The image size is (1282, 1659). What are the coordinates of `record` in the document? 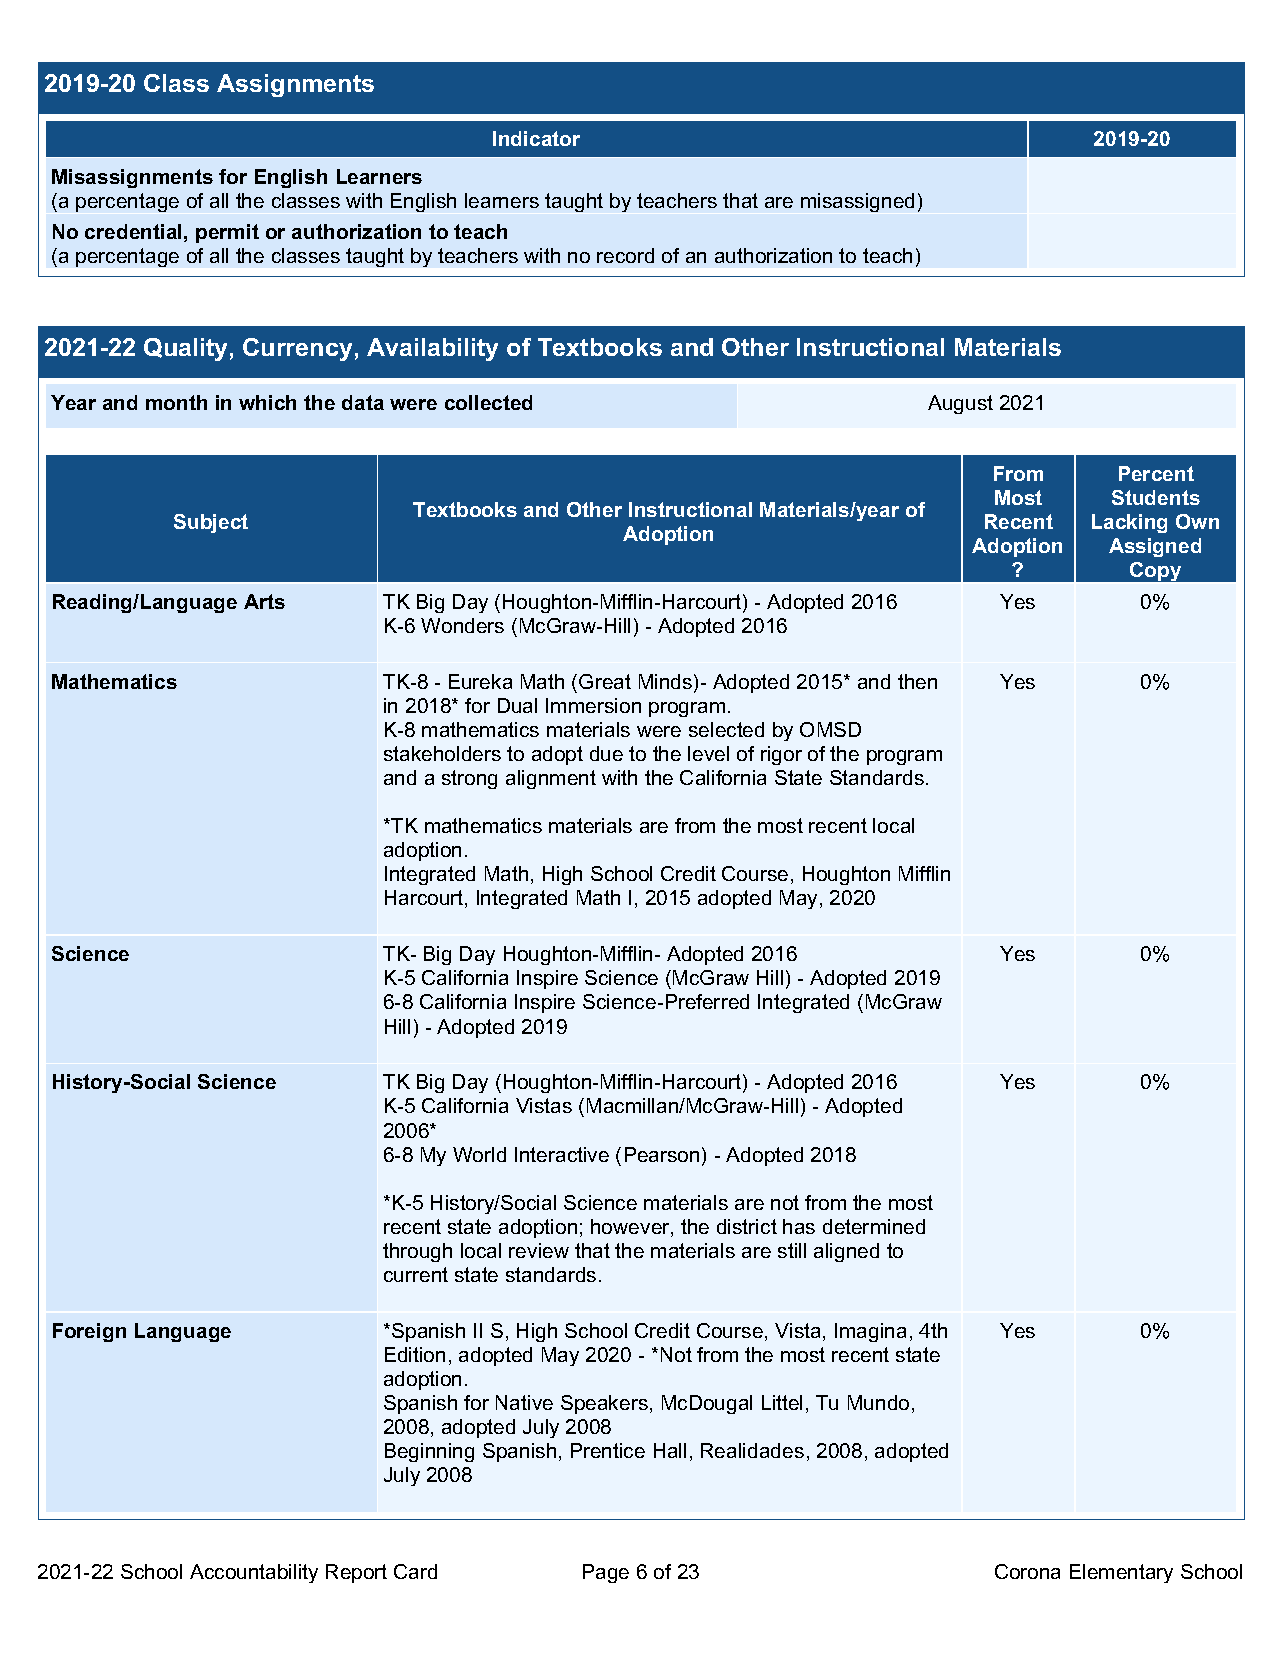 It's located at (625, 255).
